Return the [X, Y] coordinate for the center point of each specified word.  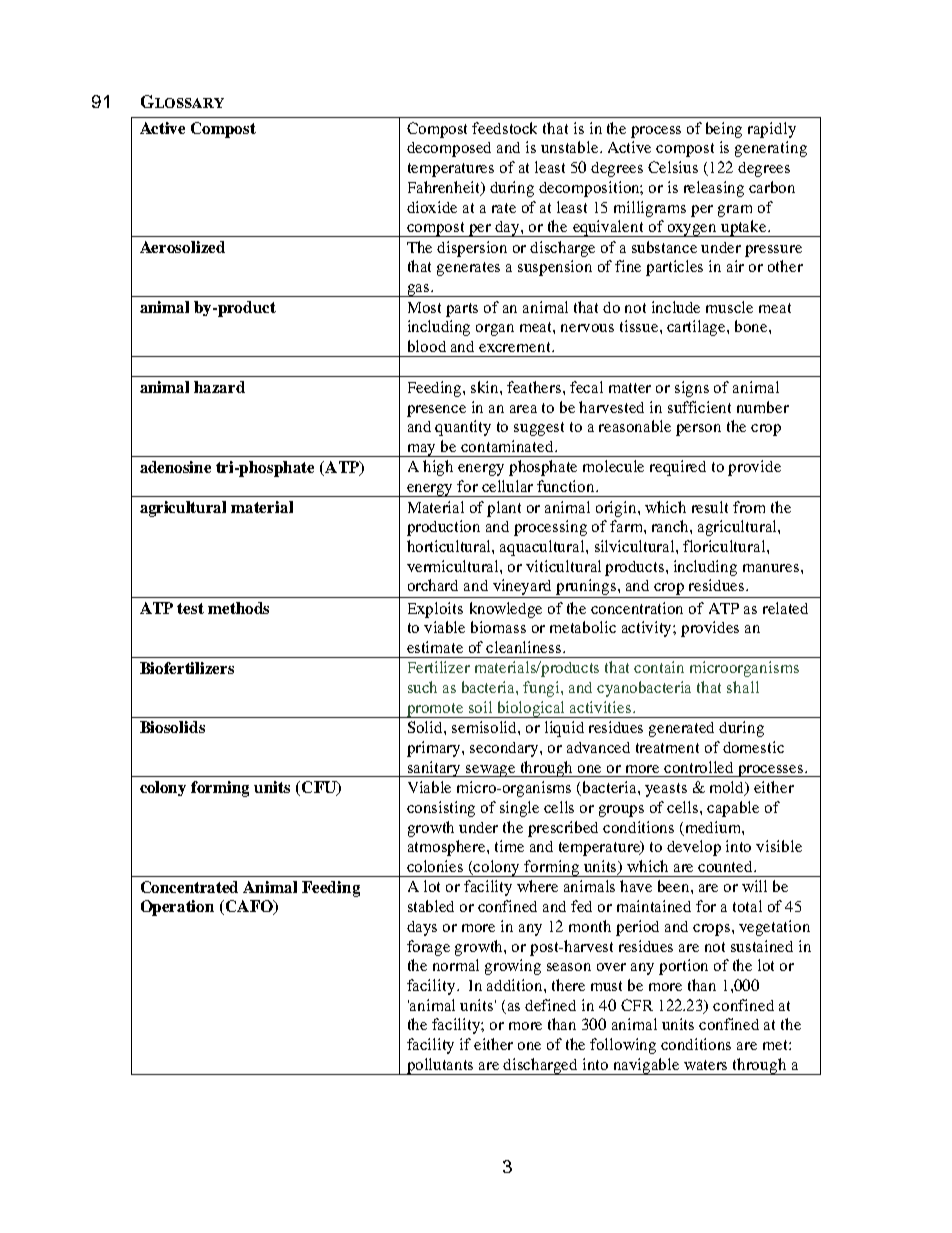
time [509, 846]
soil [480, 707]
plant [504, 509]
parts [462, 310]
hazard [219, 387]
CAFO [249, 907]
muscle [729, 307]
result [710, 507]
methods [238, 608]
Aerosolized [182, 247]
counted [727, 866]
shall [743, 687]
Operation [177, 908]
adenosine [175, 467]
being [724, 130]
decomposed [449, 149]
